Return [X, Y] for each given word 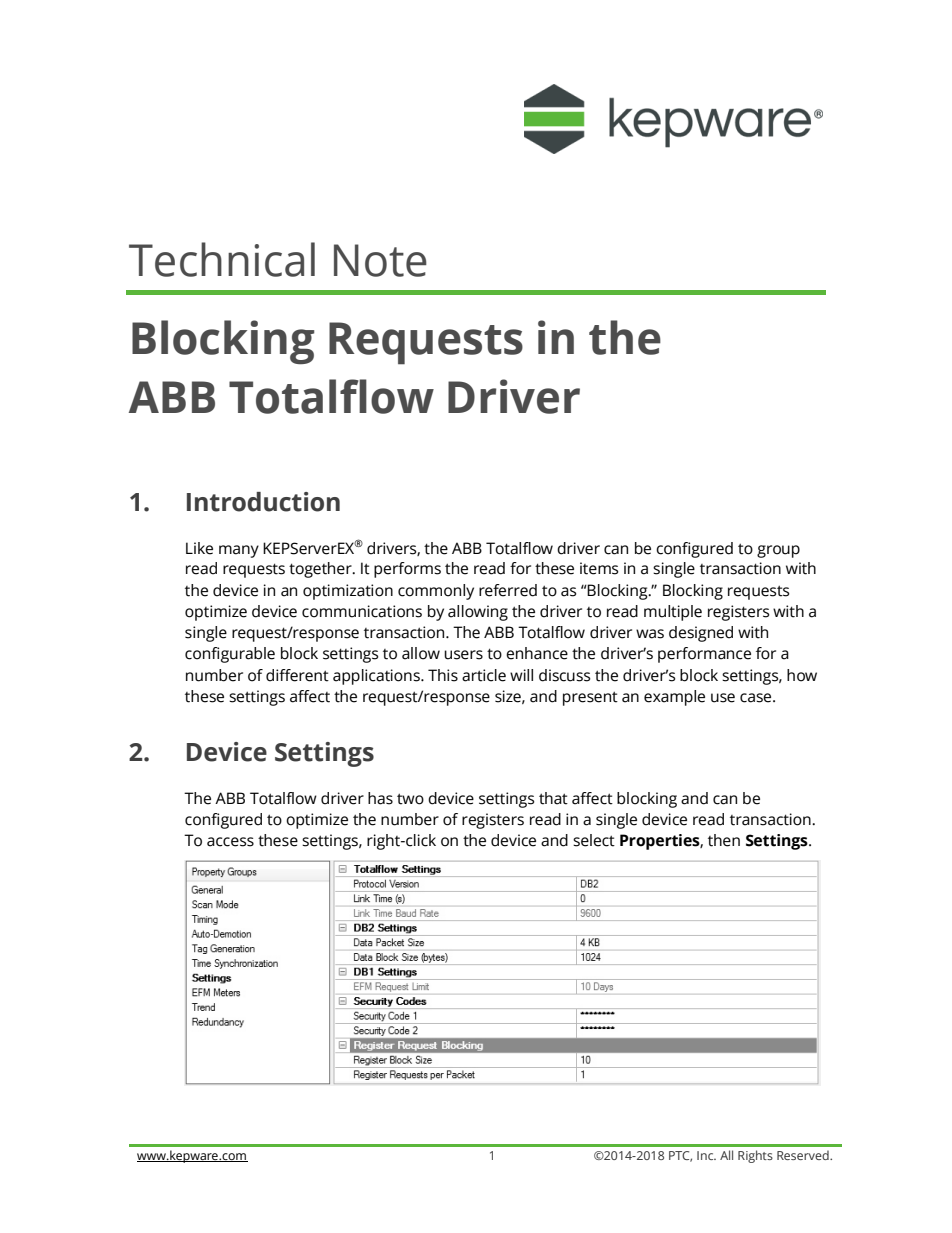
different [297, 675]
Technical [222, 259]
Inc [706, 1155]
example [674, 698]
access [230, 842]
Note [380, 260]
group [778, 551]
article [484, 675]
